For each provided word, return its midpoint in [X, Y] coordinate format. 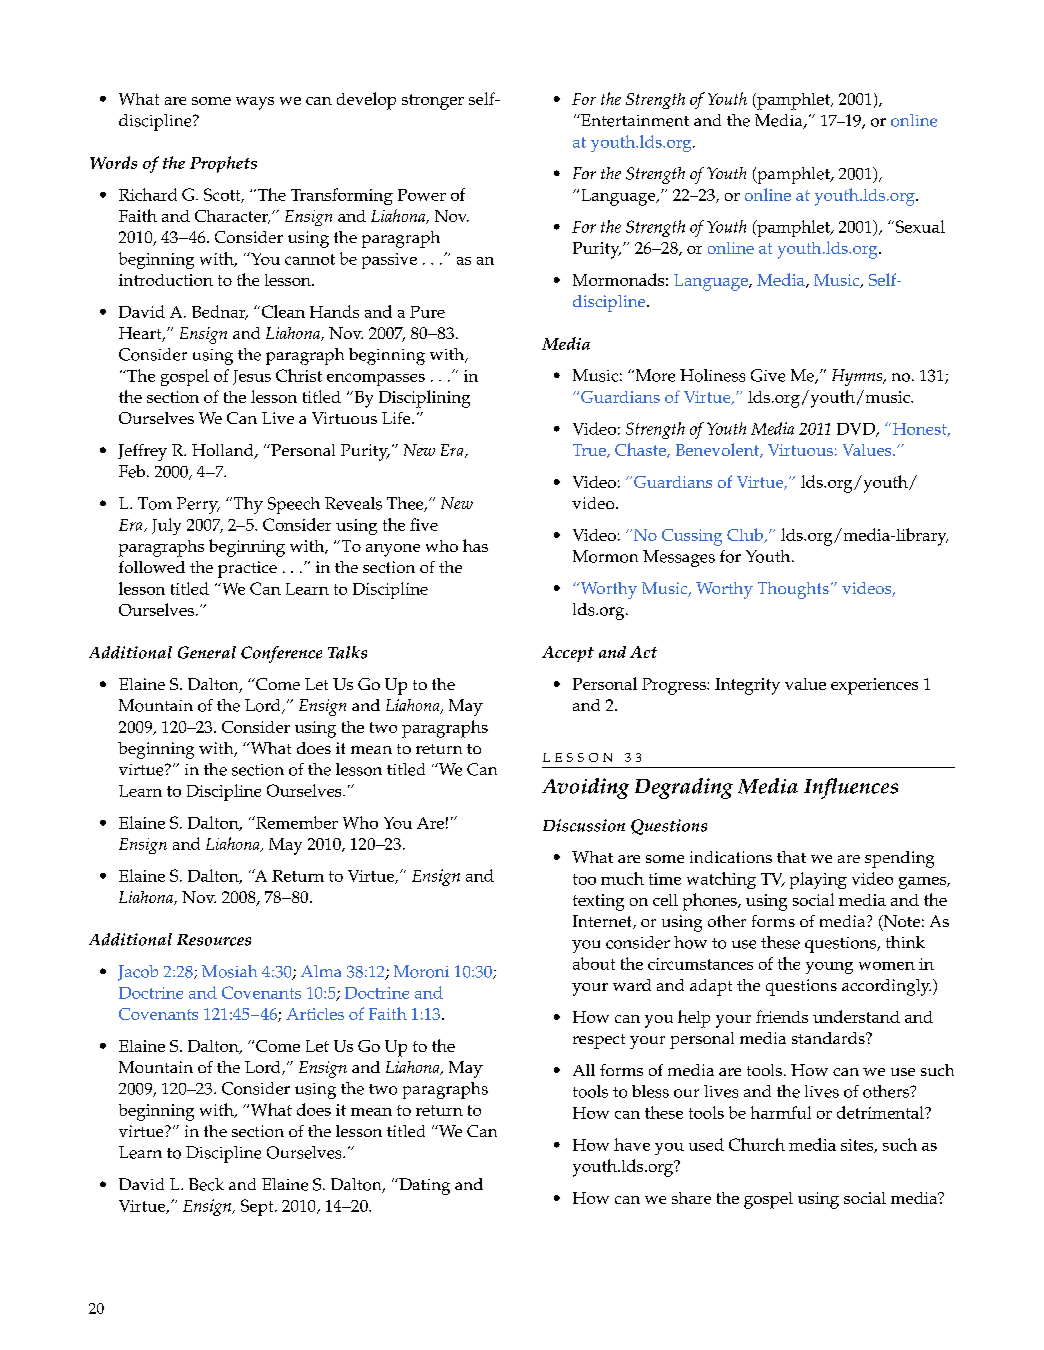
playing [818, 880]
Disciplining [424, 399]
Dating [423, 1186]
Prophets [223, 164]
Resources [214, 940]
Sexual [919, 226]
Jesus [252, 377]
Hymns [858, 377]
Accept [568, 654]
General [207, 652]
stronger [433, 102]
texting [598, 902]
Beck [206, 1184]
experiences [874, 686]
